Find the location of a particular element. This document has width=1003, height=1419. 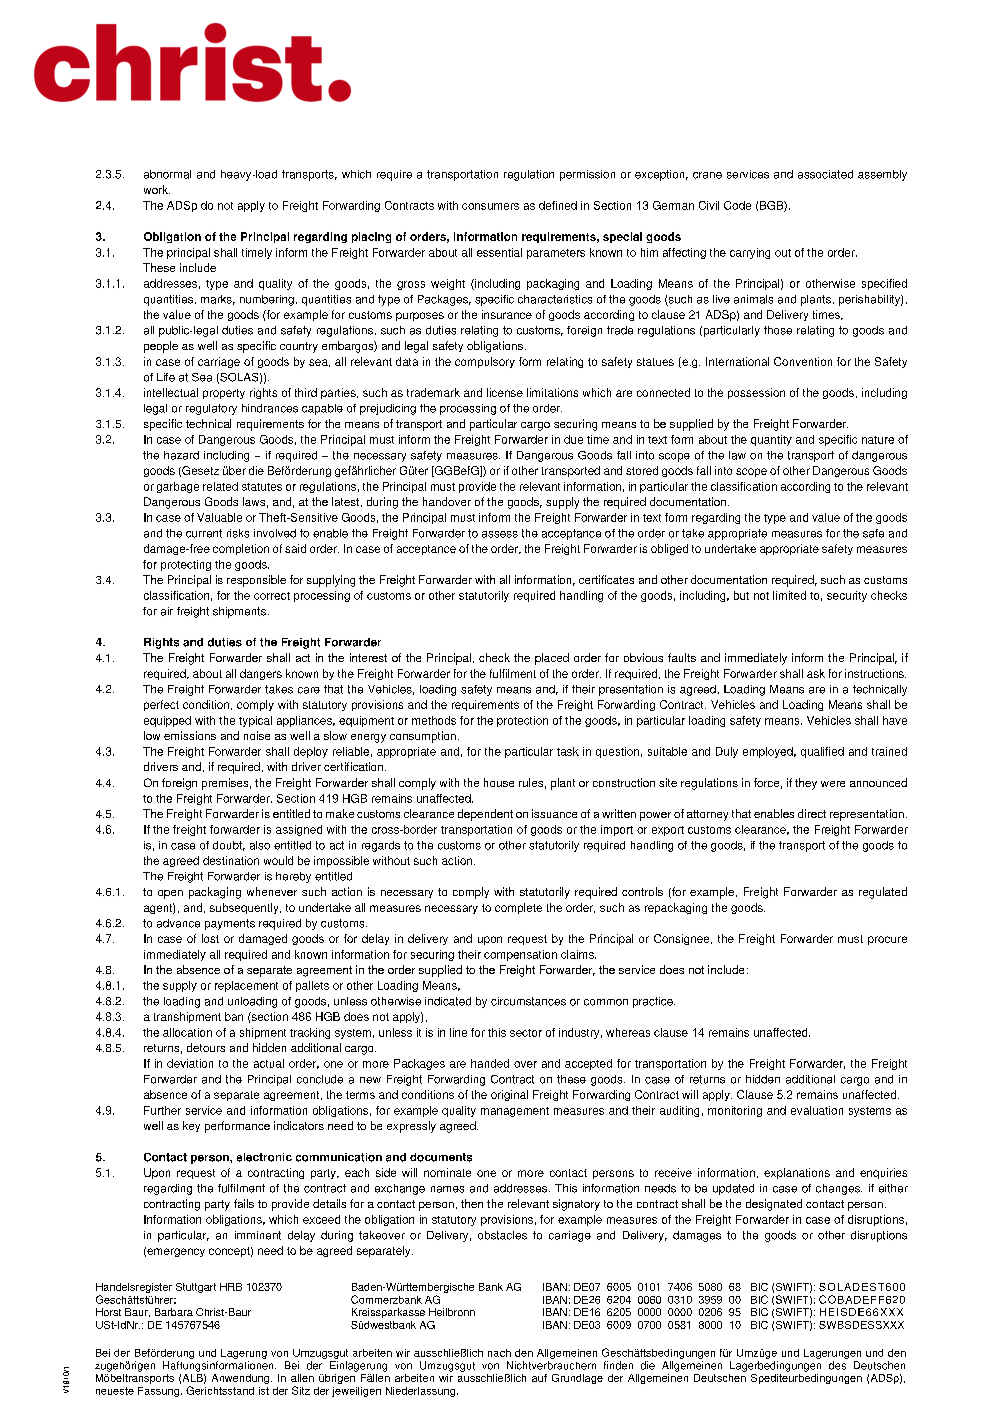

consumers is located at coordinates (490, 206).
